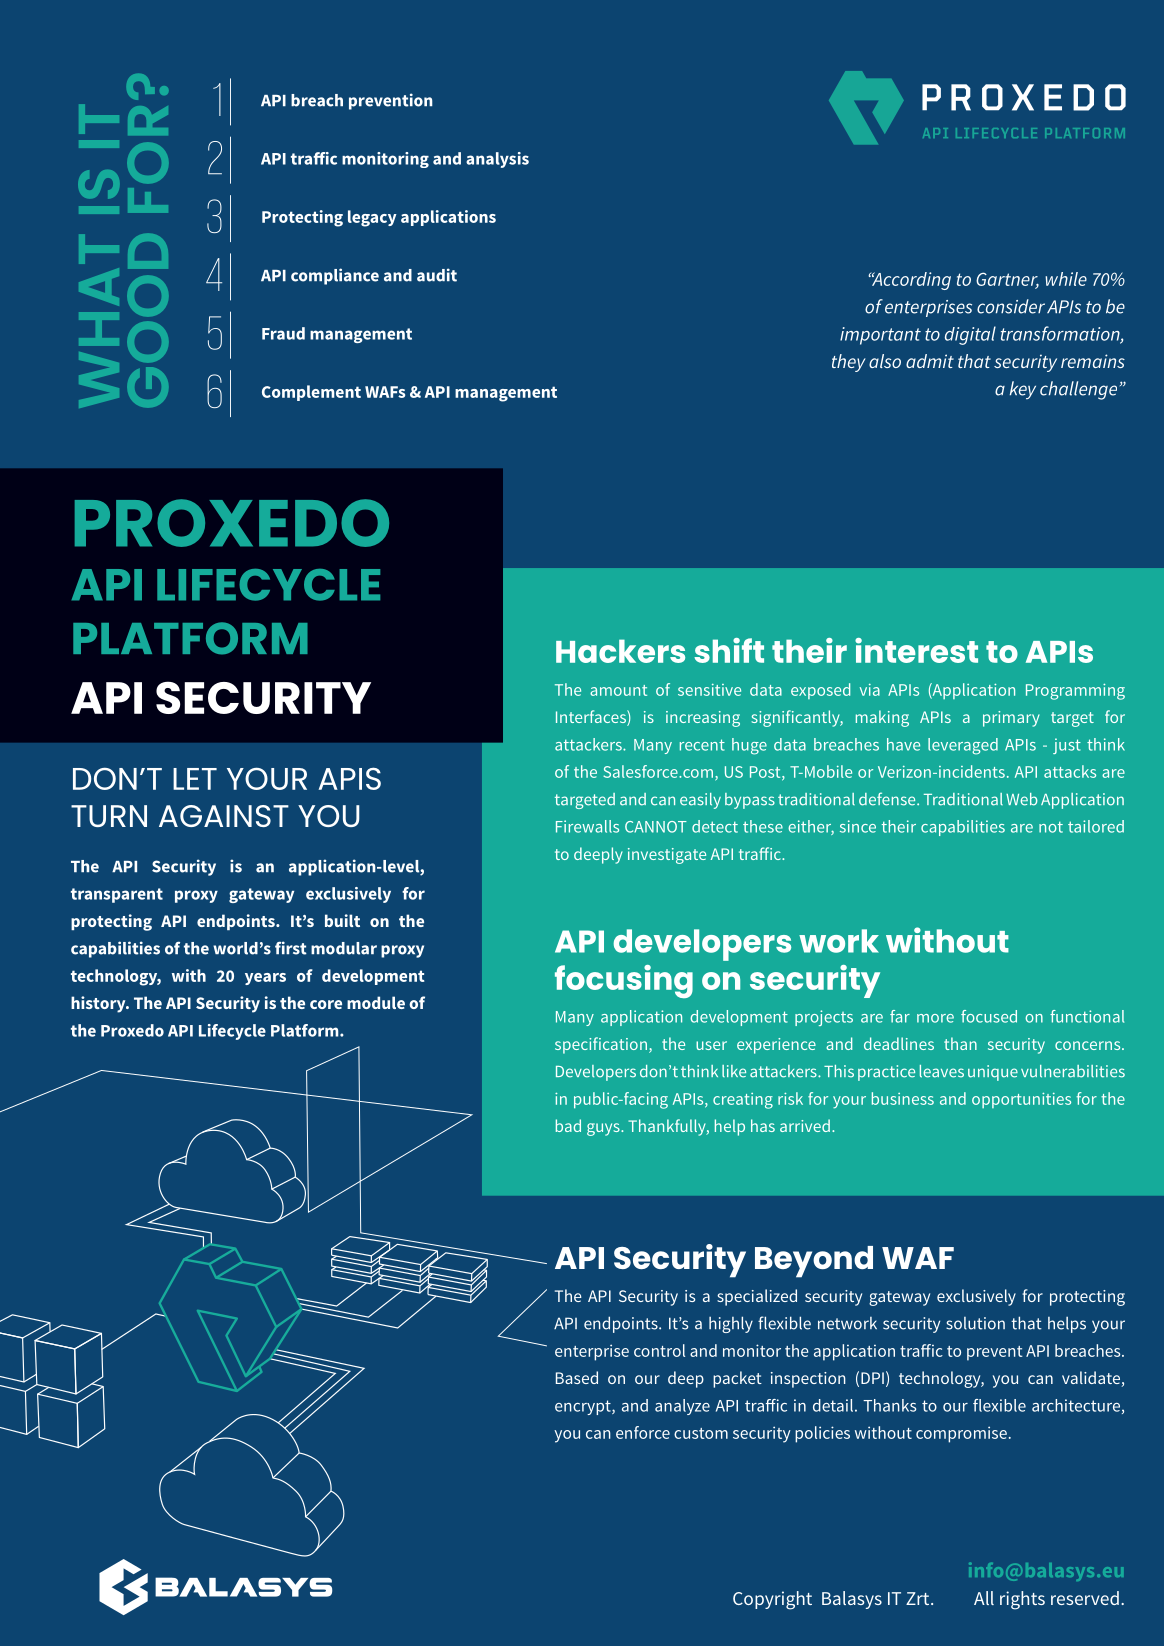  I want to click on Hackers, so click(620, 651).
